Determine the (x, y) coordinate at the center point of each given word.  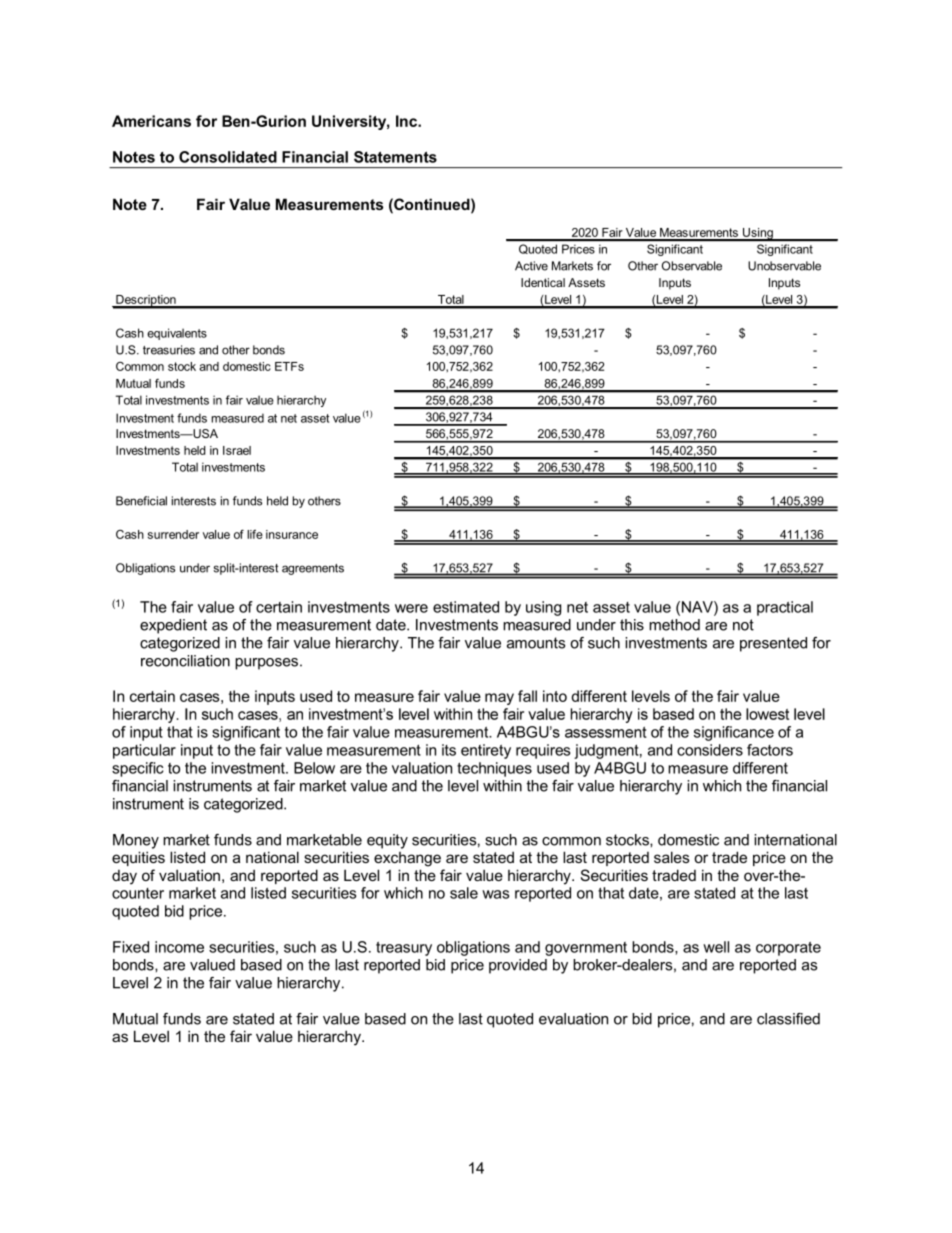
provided (518, 966)
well (716, 947)
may (499, 699)
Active (531, 266)
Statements (395, 157)
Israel (237, 450)
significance (734, 733)
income (179, 947)
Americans (151, 121)
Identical (543, 282)
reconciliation (185, 661)
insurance (292, 534)
